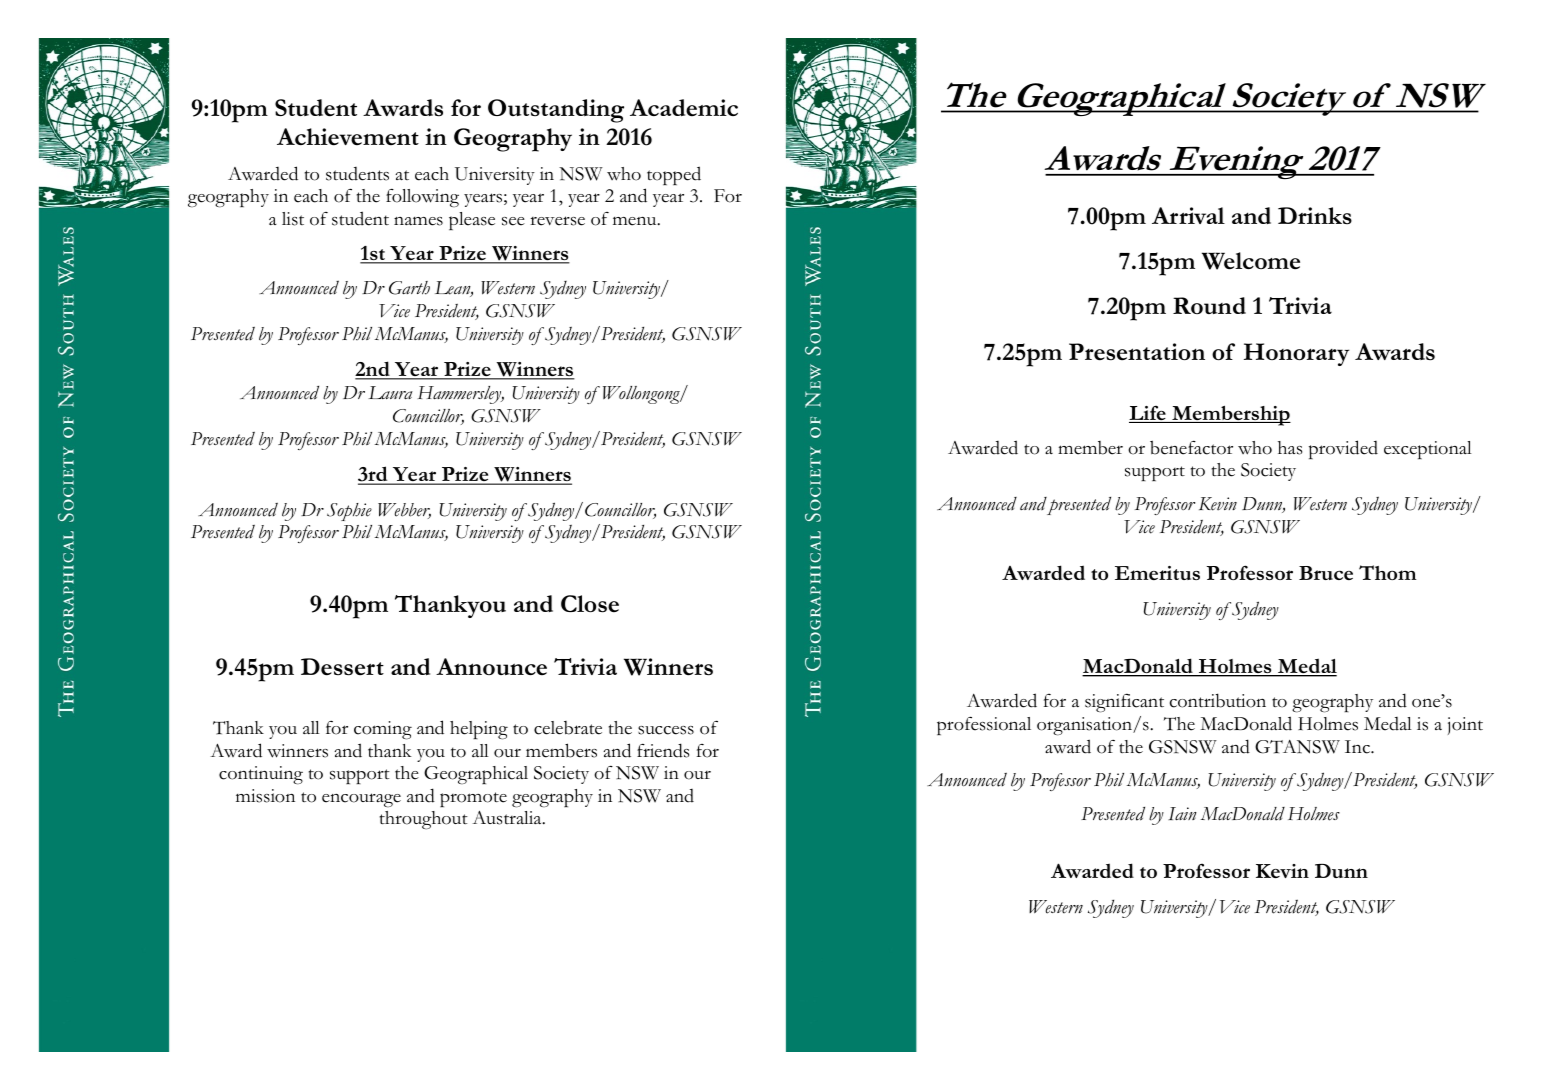  I want to click on Drinks, so click(1315, 216).
